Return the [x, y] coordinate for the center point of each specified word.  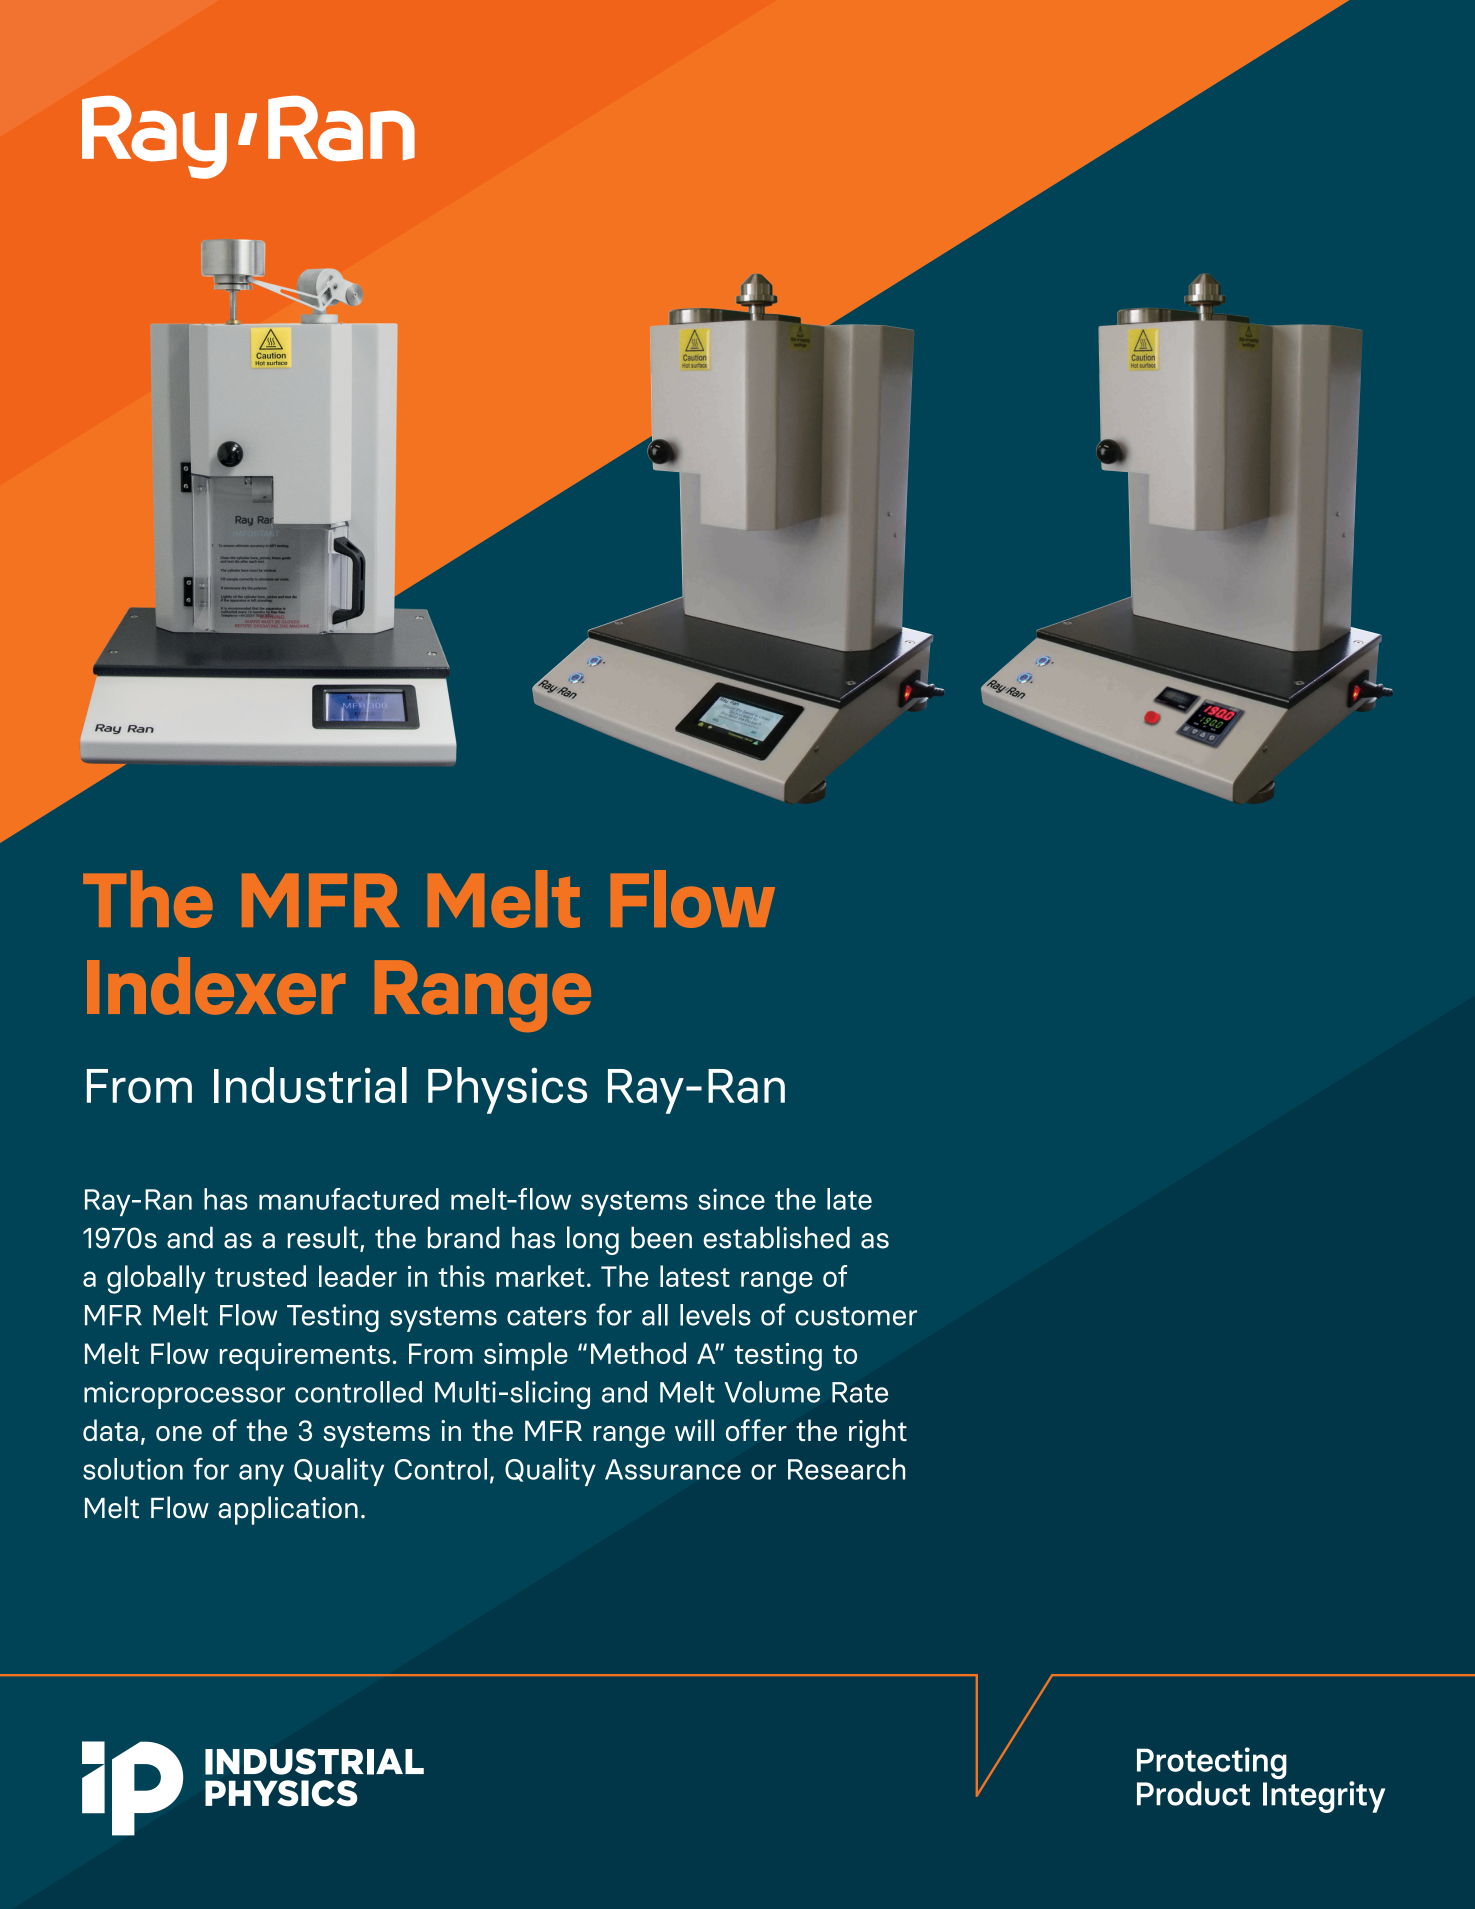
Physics [507, 1090]
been [661, 1237]
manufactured [349, 1199]
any [261, 1475]
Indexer [216, 986]
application [288, 1510]
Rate [860, 1392]
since [731, 1199]
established [776, 1237]
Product [1193, 1793]
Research [846, 1469]
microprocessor [184, 1395]
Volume [772, 1392]
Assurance [673, 1469]
